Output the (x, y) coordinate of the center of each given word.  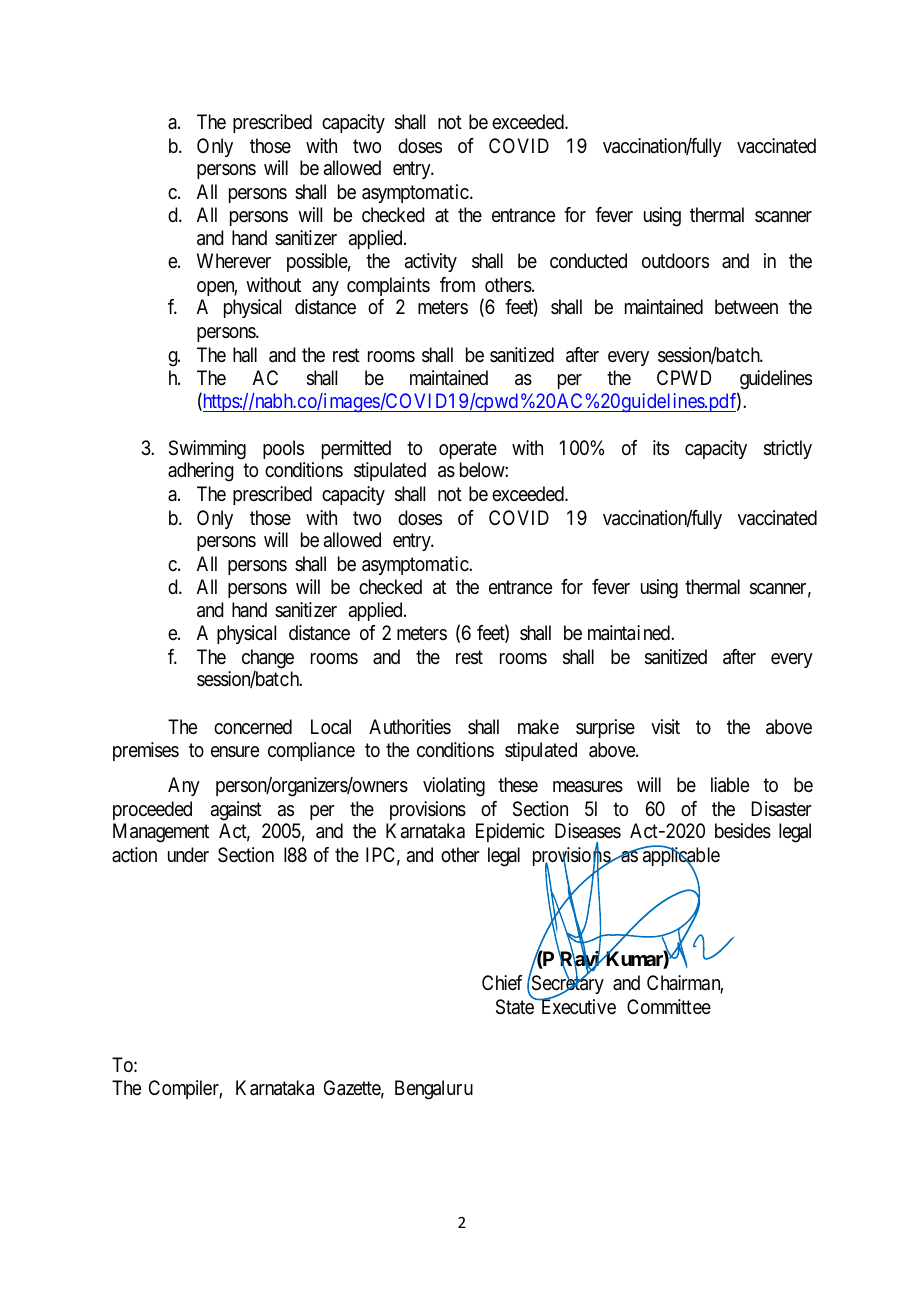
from (457, 284)
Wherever (234, 261)
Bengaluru (434, 1090)
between (746, 307)
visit (665, 726)
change (268, 659)
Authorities (410, 726)
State (516, 1006)
